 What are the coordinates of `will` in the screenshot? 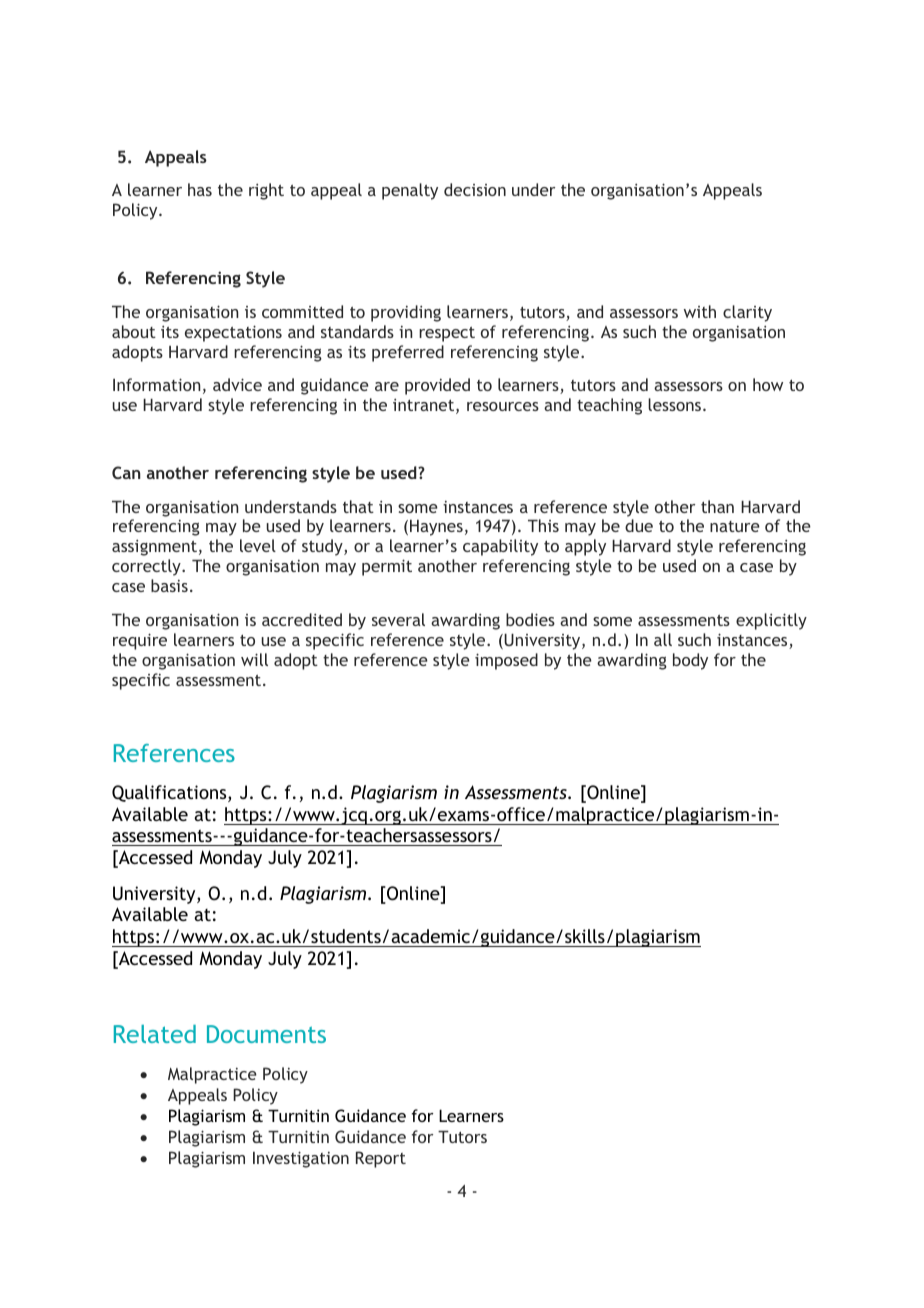 It's located at (254, 659).
